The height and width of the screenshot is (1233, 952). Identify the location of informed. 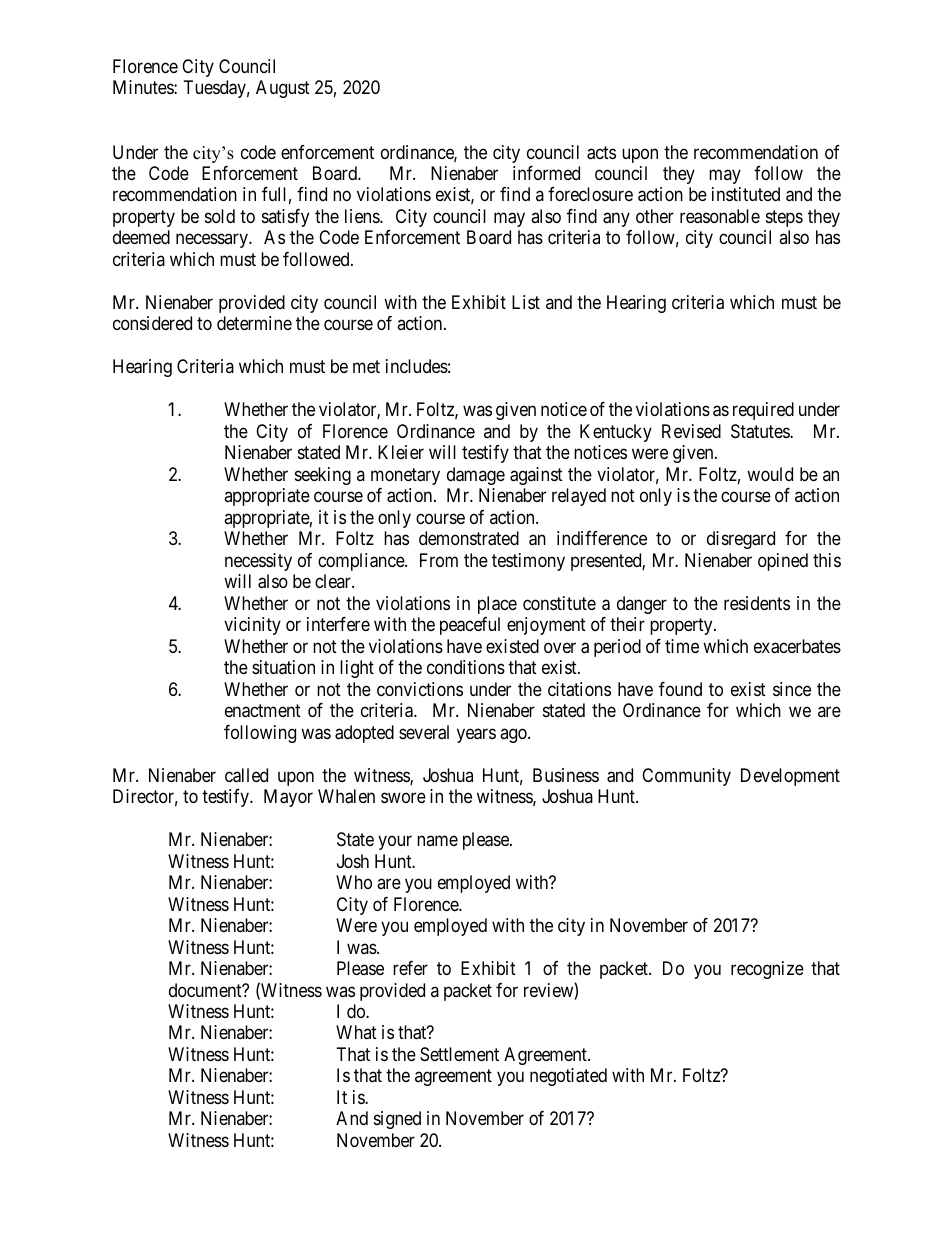
(546, 173).
